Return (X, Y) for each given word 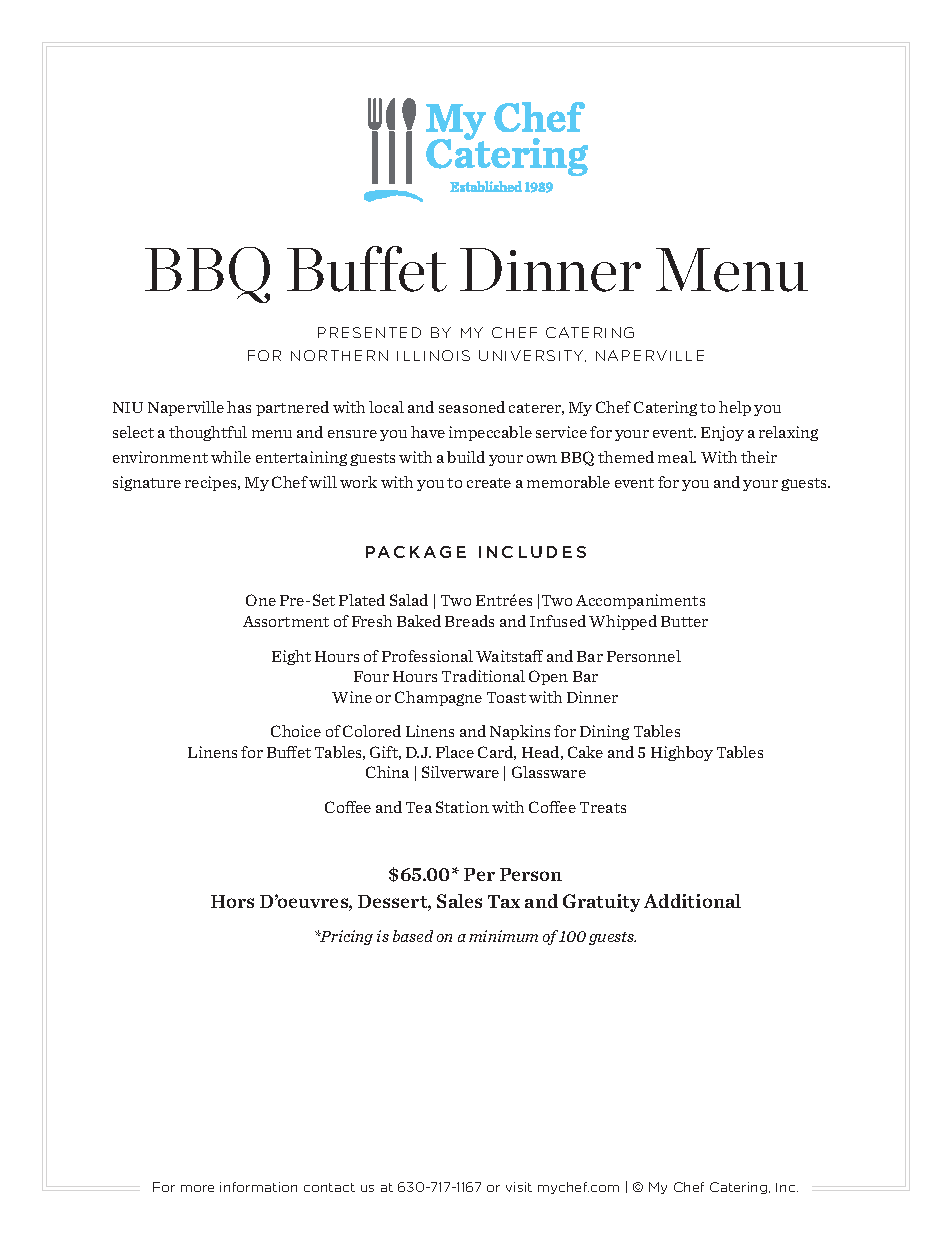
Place (455, 752)
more (197, 1188)
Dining (604, 732)
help (735, 408)
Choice (296, 731)
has (239, 407)
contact (329, 1187)
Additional (692, 901)
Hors (232, 901)
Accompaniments (640, 601)
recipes (212, 483)
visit (519, 1187)
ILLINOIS (433, 355)
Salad (409, 600)
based (413, 936)
